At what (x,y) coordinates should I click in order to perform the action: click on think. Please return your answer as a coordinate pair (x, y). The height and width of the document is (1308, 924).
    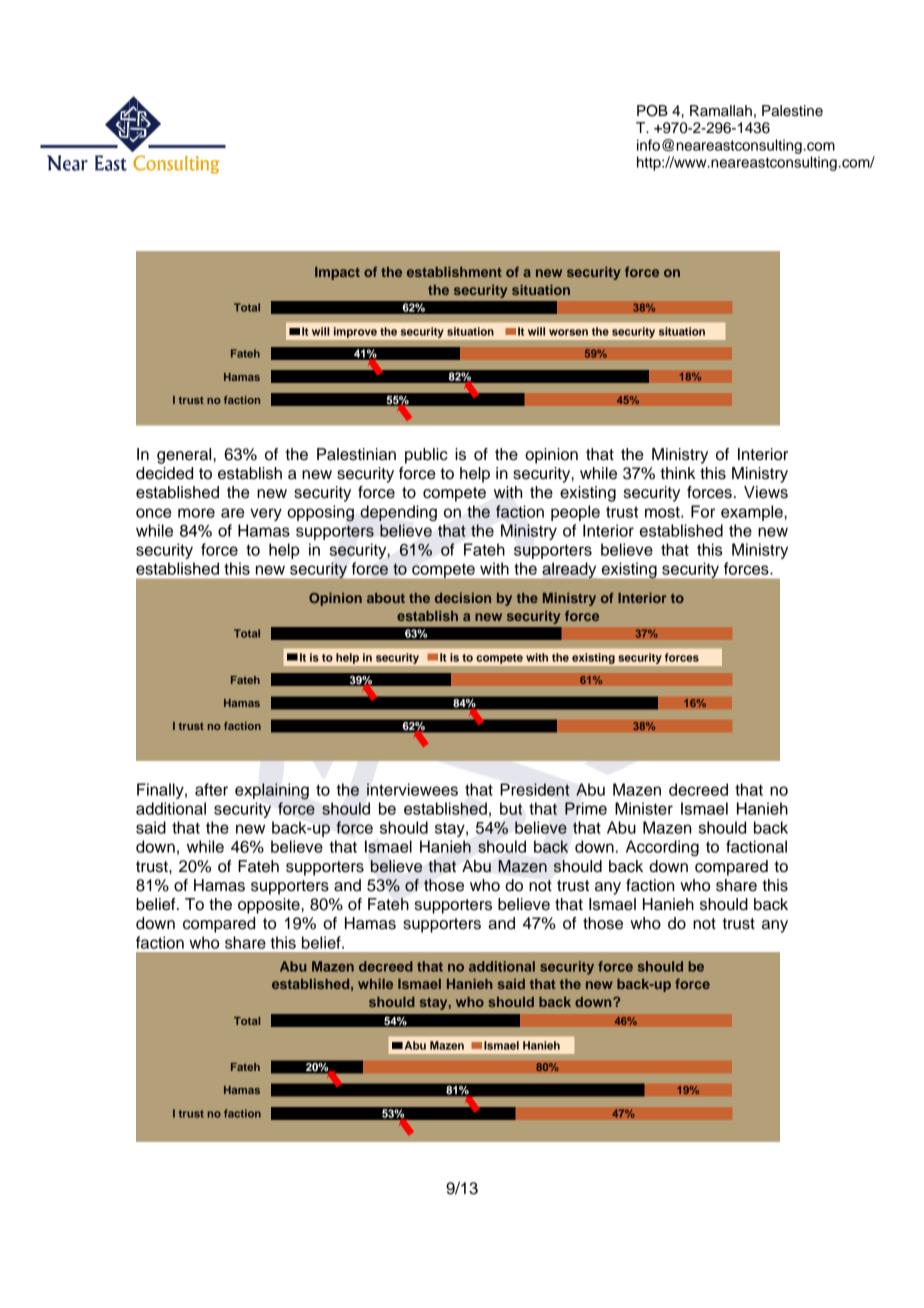
    Looking at the image, I should click on (678, 473).
